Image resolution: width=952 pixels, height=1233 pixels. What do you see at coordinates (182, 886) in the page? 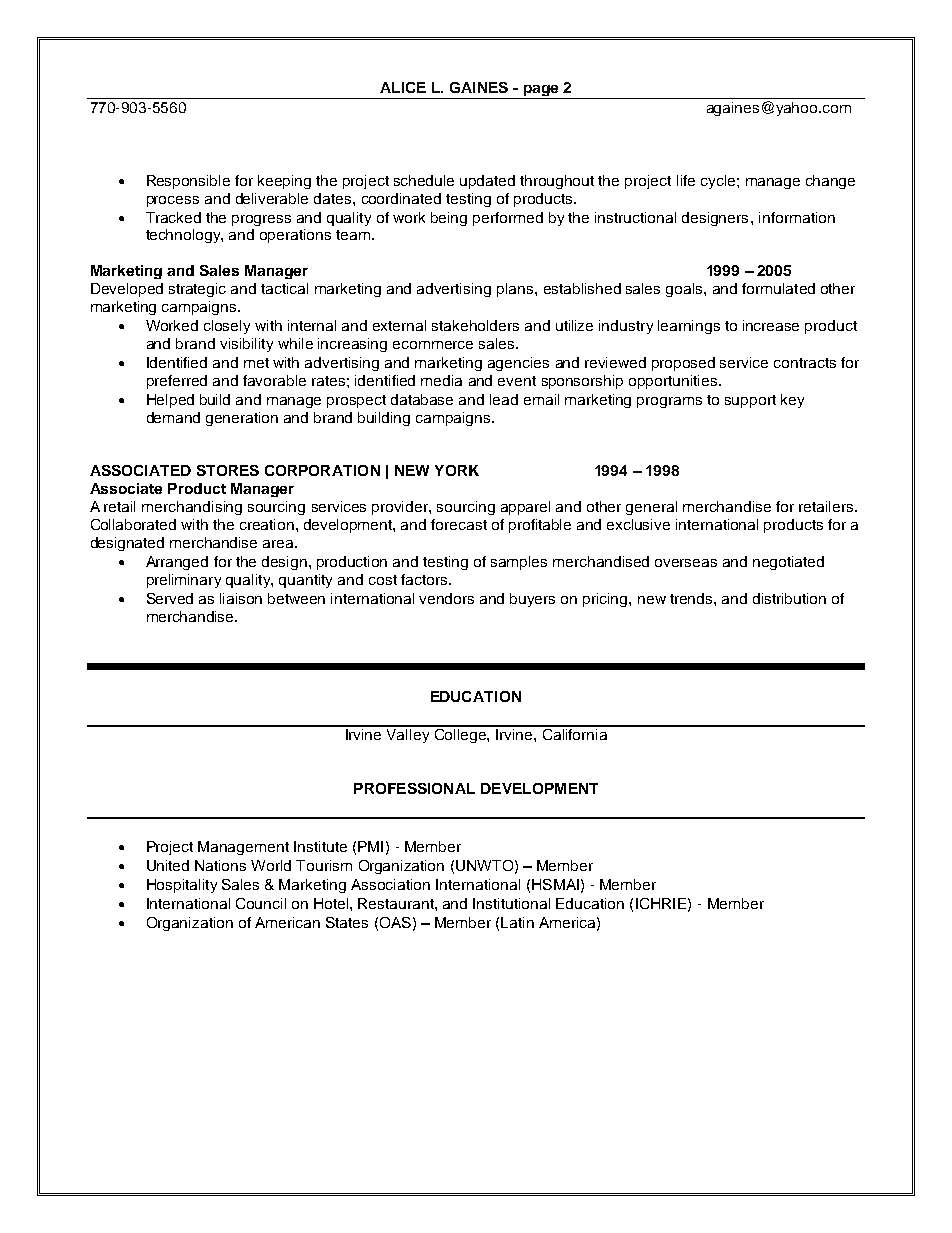
I see `Hospitality` at bounding box center [182, 886].
